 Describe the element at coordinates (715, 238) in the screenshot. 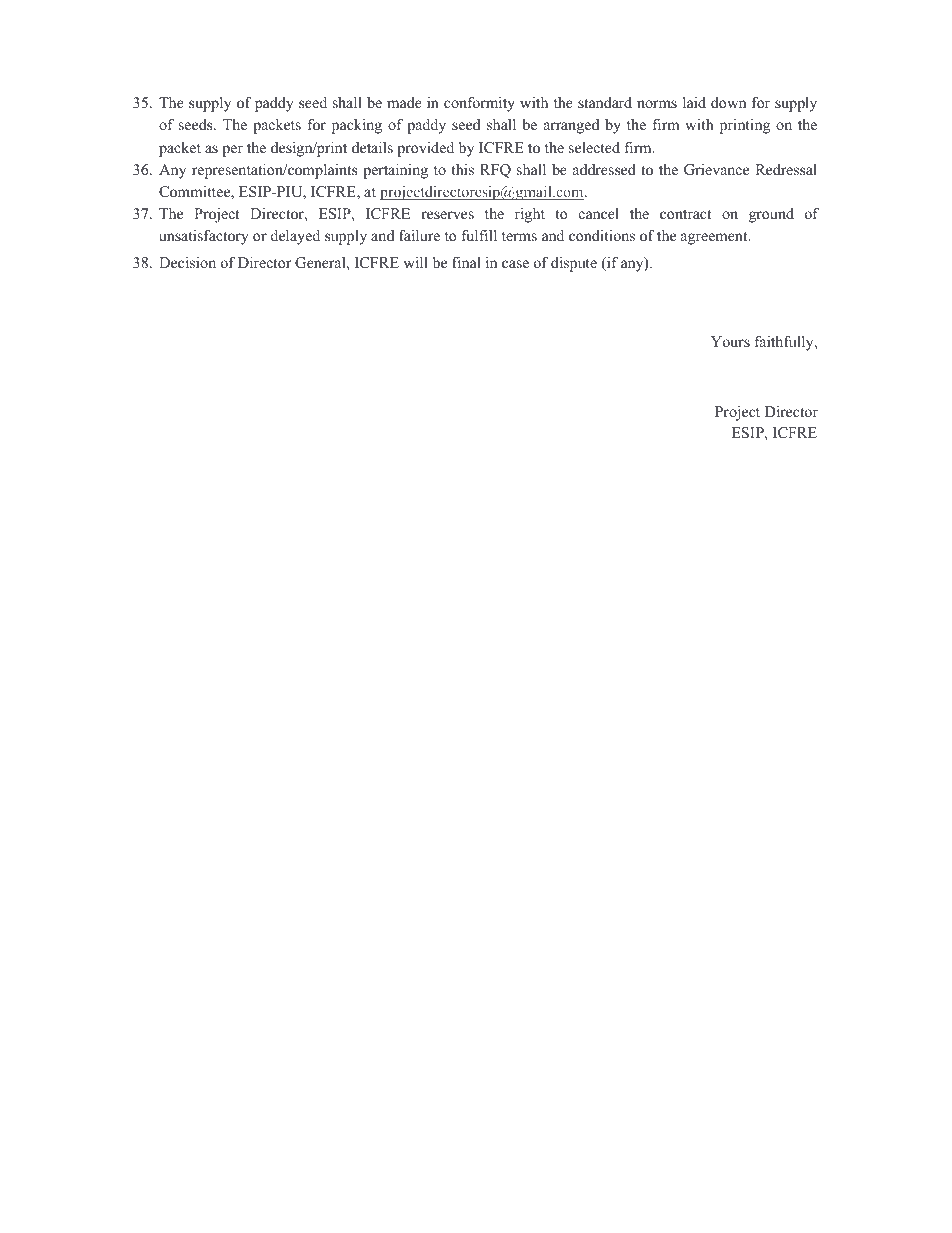

I see `agreement` at that location.
